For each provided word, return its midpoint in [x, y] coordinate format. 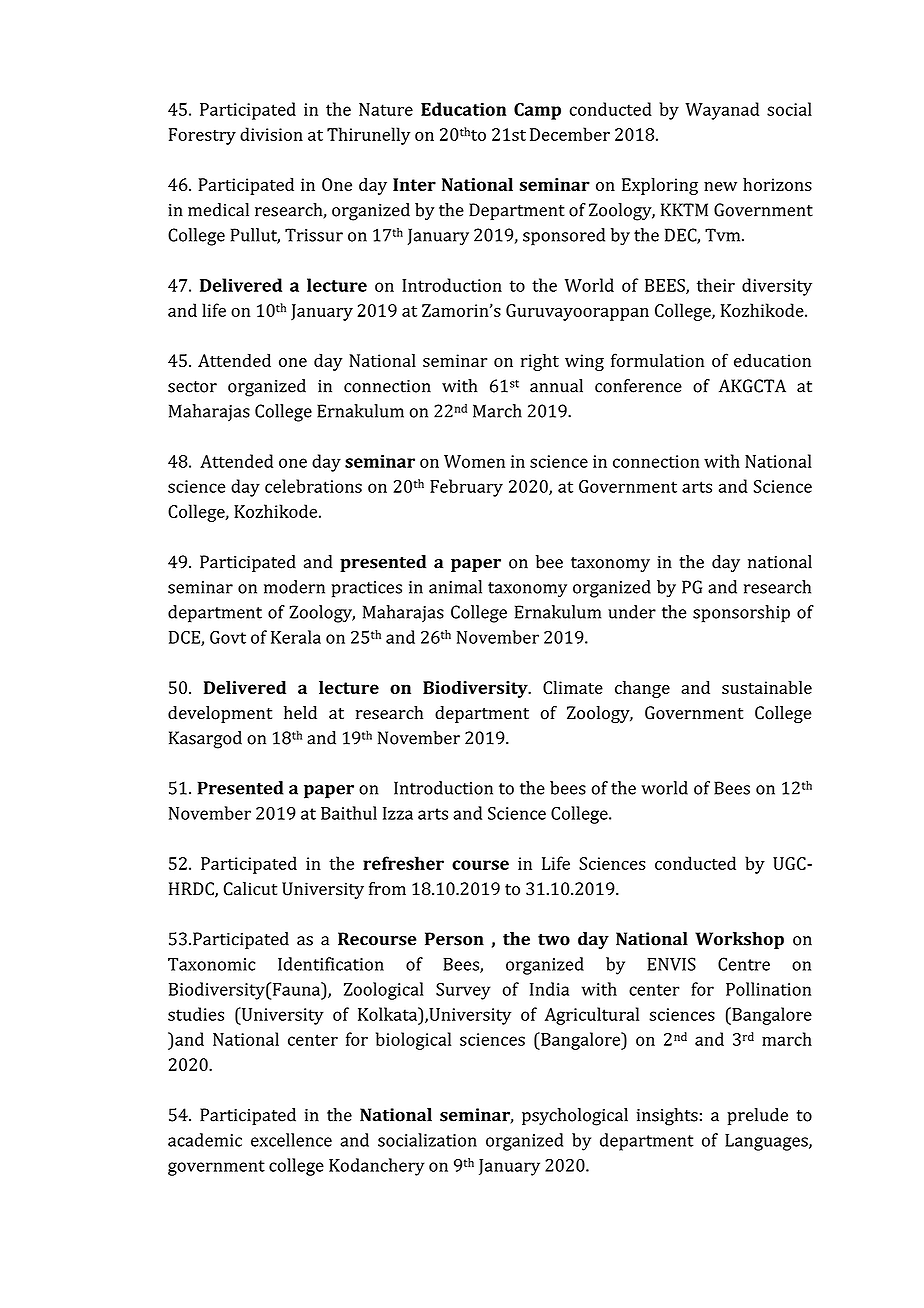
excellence [291, 1140]
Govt [228, 637]
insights [667, 1117]
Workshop [739, 940]
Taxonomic [212, 964]
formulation [657, 360]
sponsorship [741, 614]
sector [192, 387]
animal [455, 587]
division [271, 134]
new [720, 186]
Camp [537, 111]
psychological [575, 1117]
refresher [403, 863]
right [540, 362]
